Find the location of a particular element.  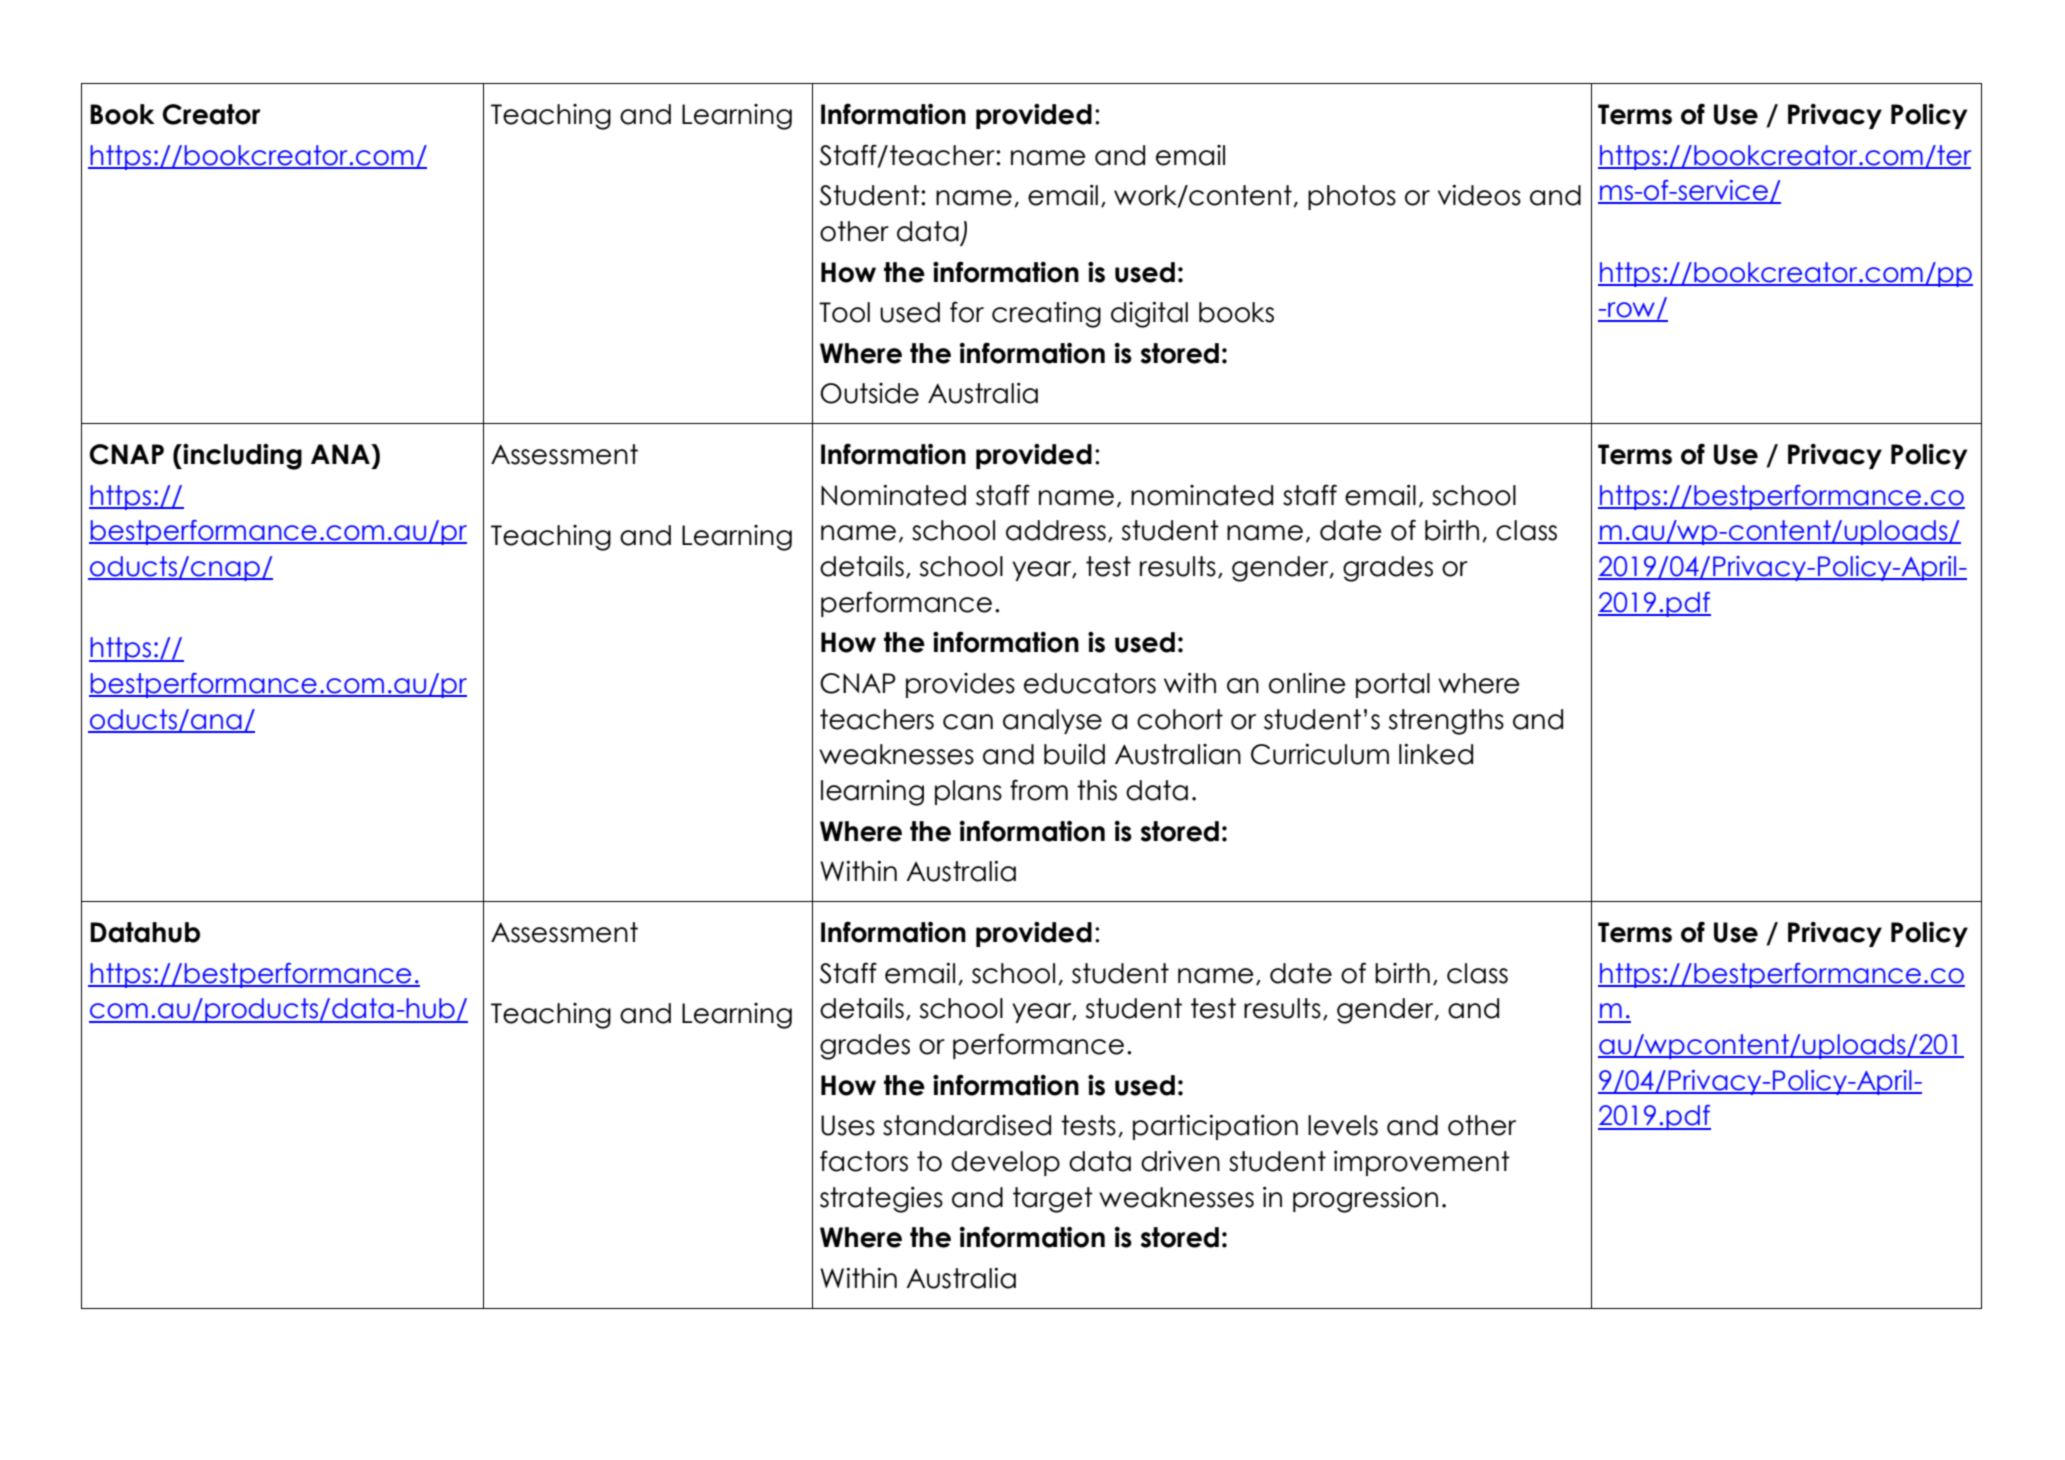

creating is located at coordinates (1046, 315).
